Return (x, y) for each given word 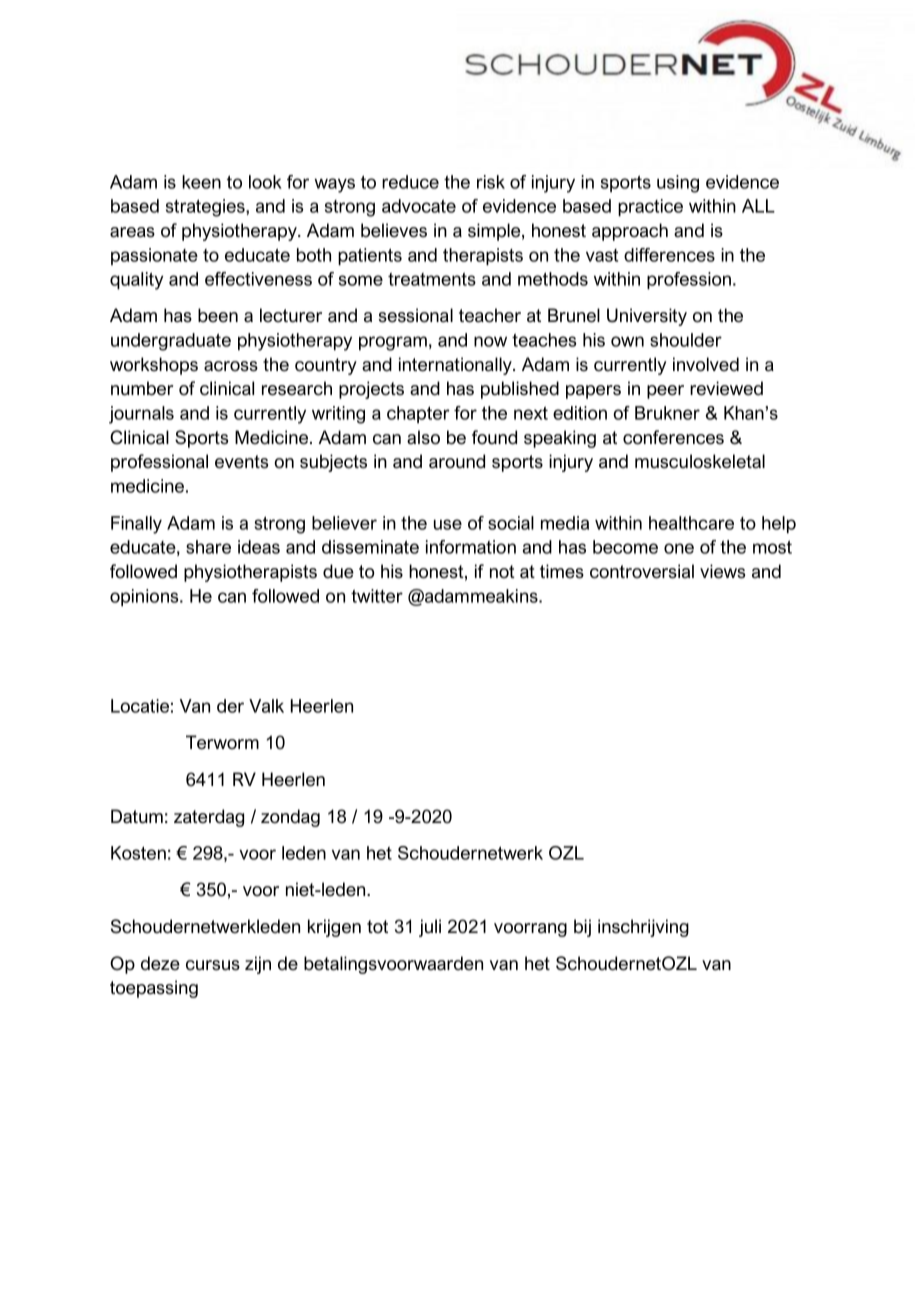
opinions (145, 597)
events (241, 462)
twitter (377, 596)
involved (706, 364)
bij (582, 928)
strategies (206, 208)
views (722, 571)
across (231, 366)
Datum (137, 816)
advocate (419, 206)
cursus (213, 965)
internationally (456, 366)
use (448, 524)
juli (430, 928)
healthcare (691, 523)
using (678, 184)
